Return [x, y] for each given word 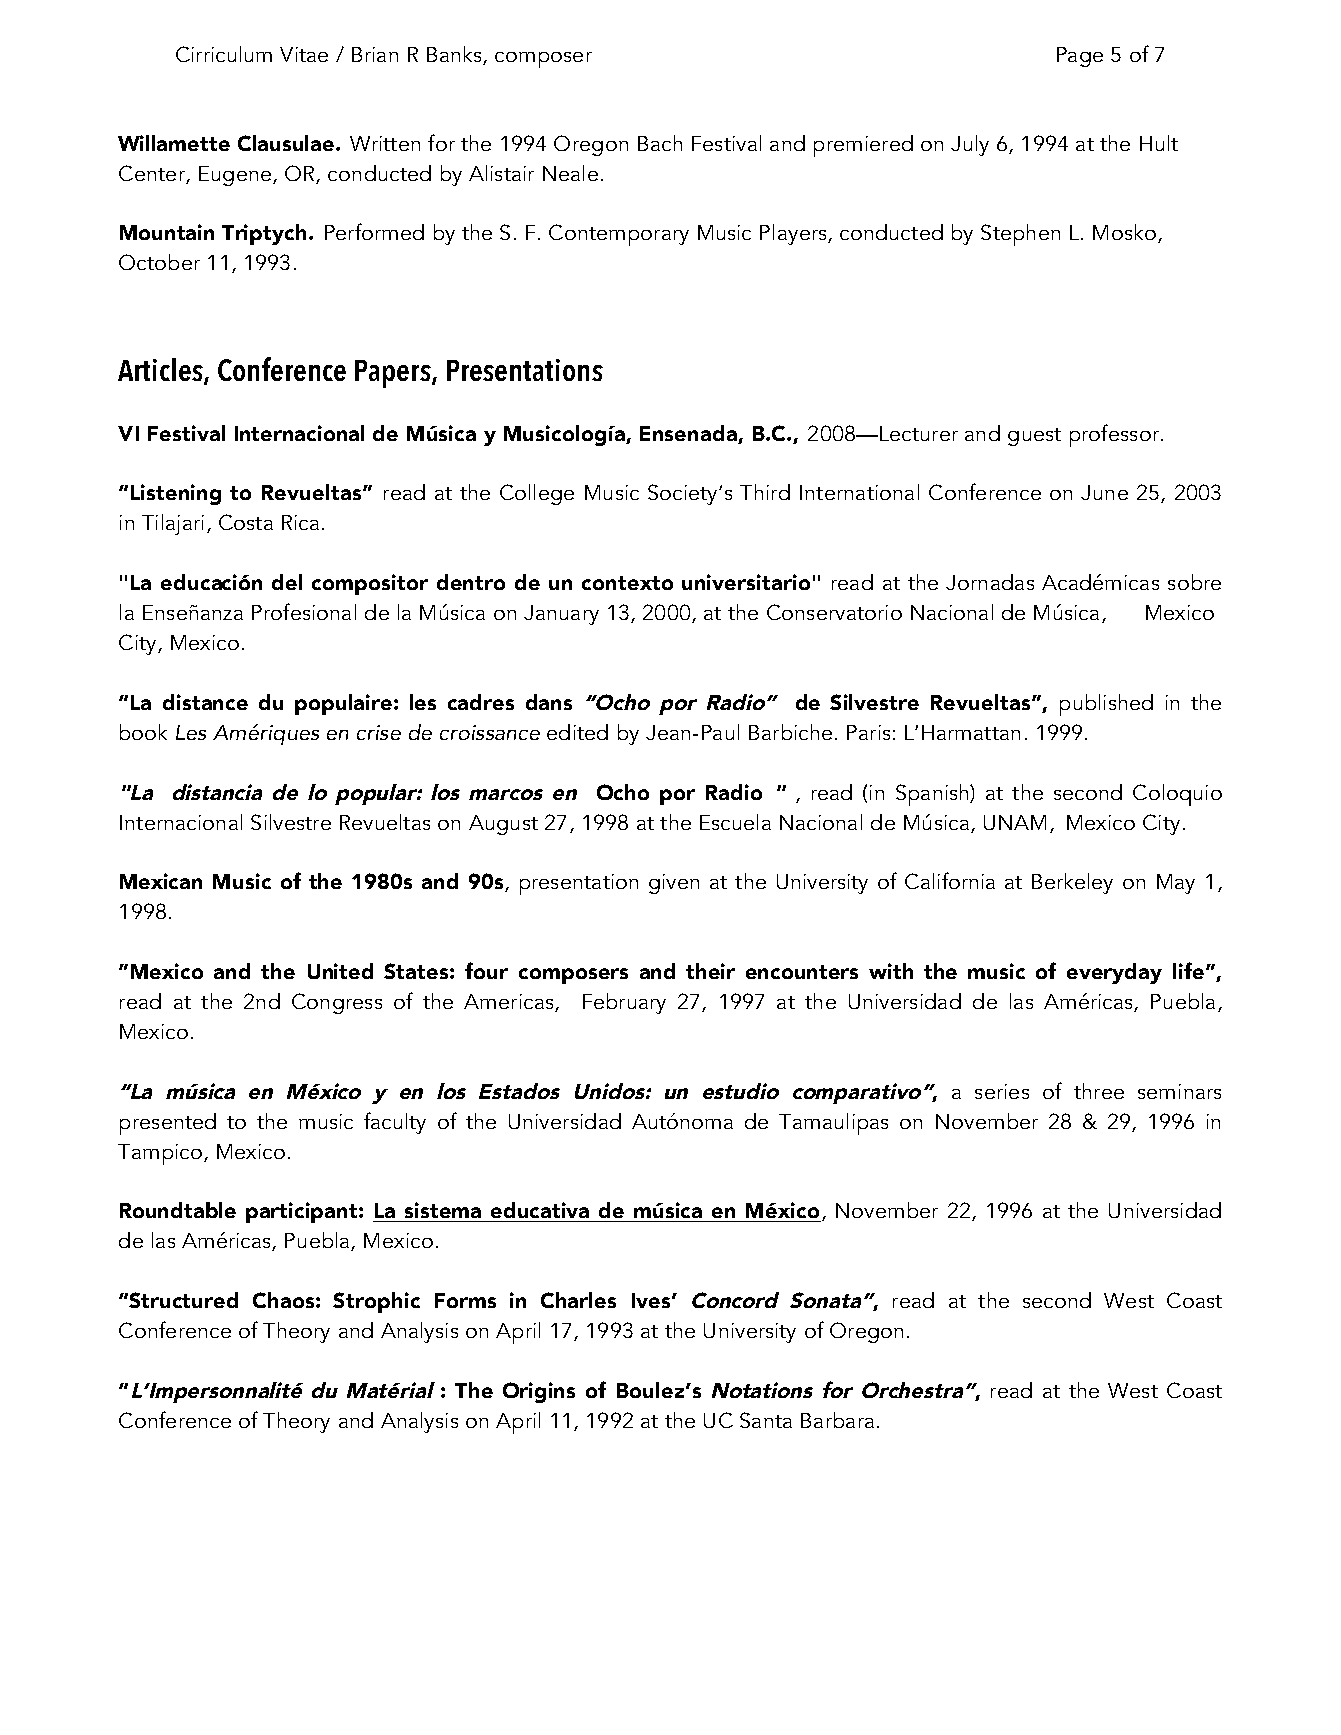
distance [205, 702]
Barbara [837, 1420]
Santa [766, 1420]
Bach [660, 143]
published [1106, 705]
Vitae [304, 54]
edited [577, 732]
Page [1080, 57]
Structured [183, 1300]
